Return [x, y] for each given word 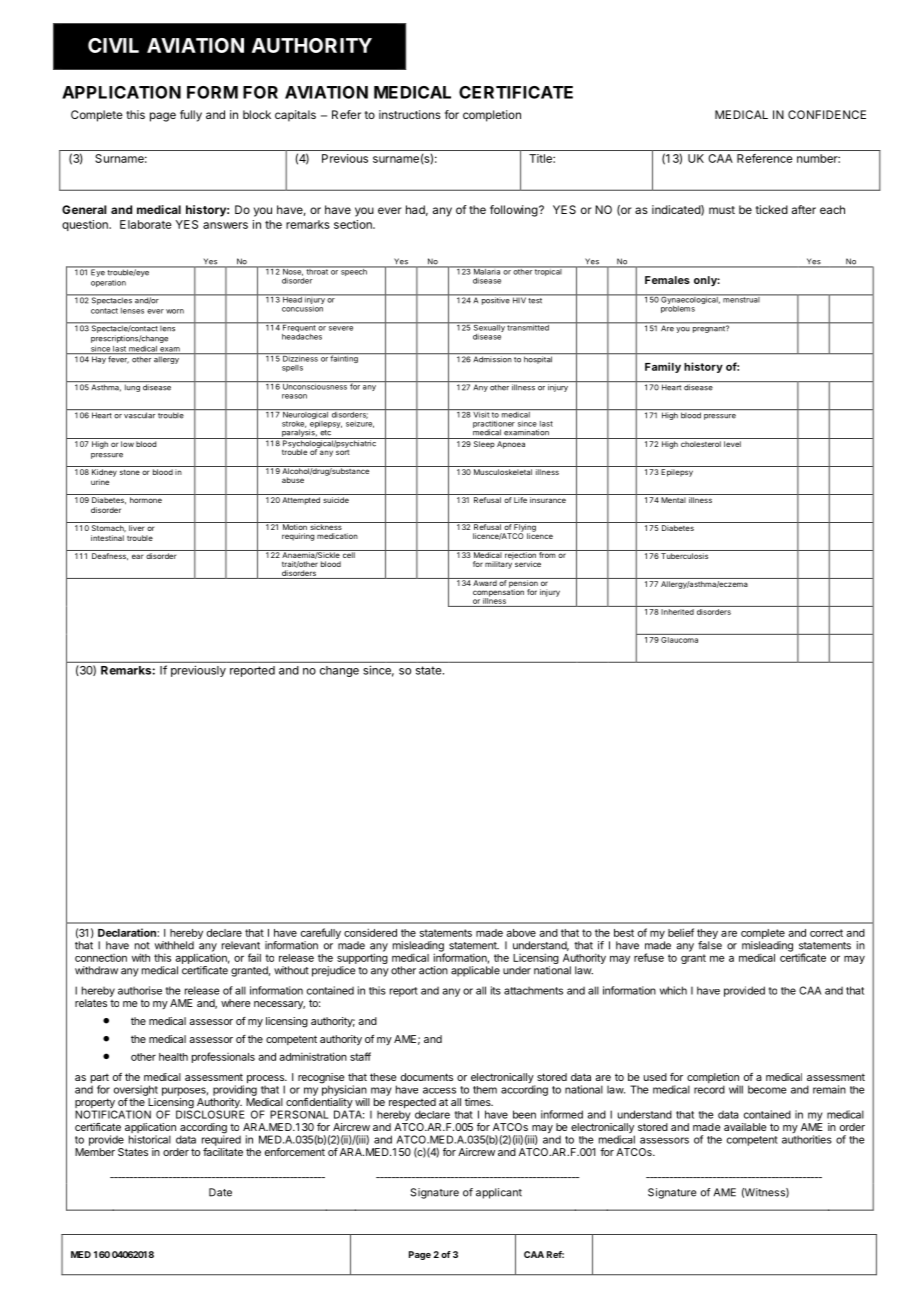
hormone [146, 500]
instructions [410, 114]
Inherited [677, 612]
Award [484, 582]
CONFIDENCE [827, 114]
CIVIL [113, 45]
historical [150, 1139]
